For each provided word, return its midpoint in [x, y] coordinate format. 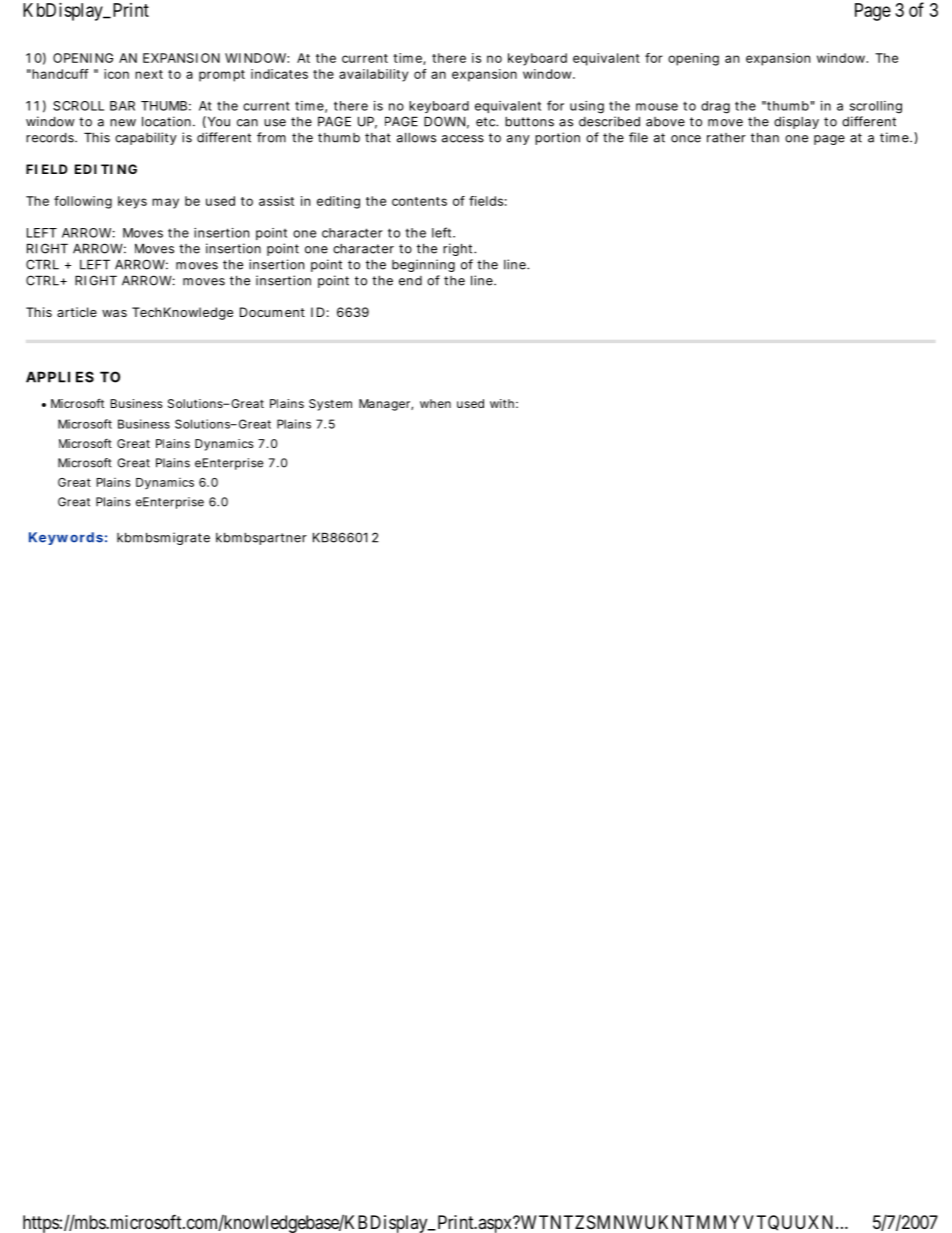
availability [373, 75]
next [149, 74]
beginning [423, 265]
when [435, 403]
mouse [657, 107]
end [410, 281]
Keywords [66, 538]
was [114, 313]
